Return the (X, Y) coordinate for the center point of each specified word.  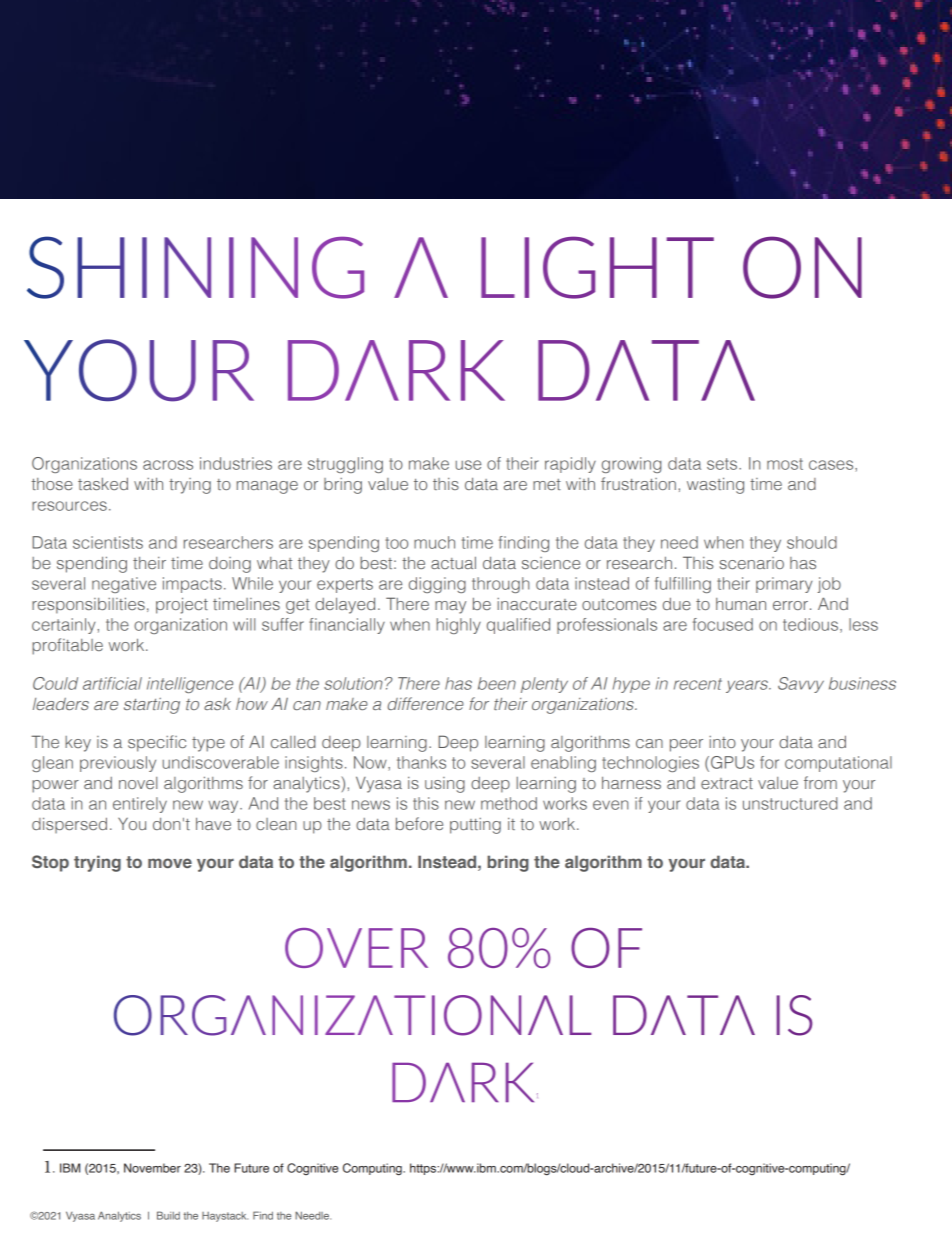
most (785, 464)
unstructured (790, 803)
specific (157, 743)
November (152, 1168)
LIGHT (597, 267)
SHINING (195, 267)
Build (168, 1215)
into (722, 742)
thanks (421, 762)
